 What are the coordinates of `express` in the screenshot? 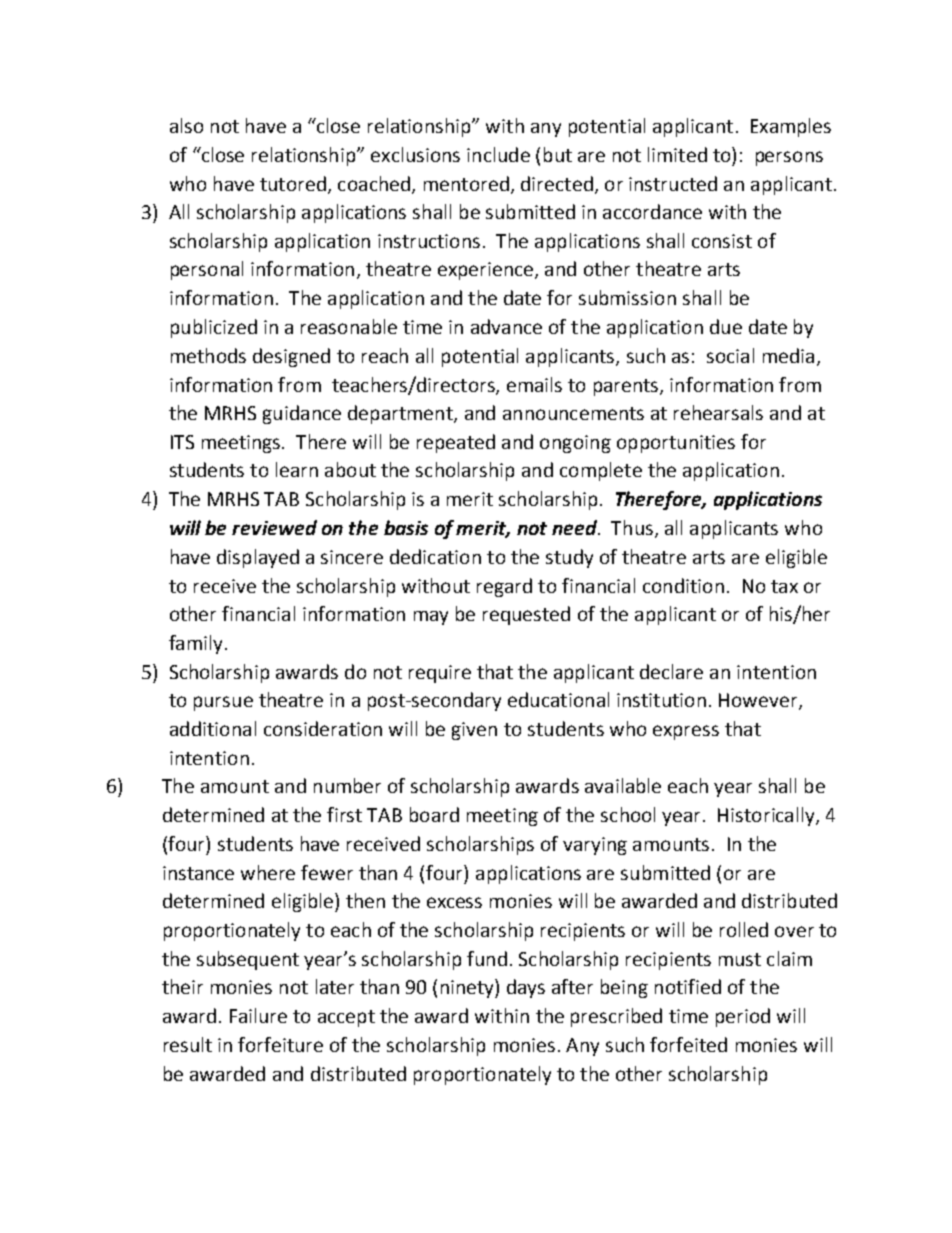 It's located at (686, 732).
